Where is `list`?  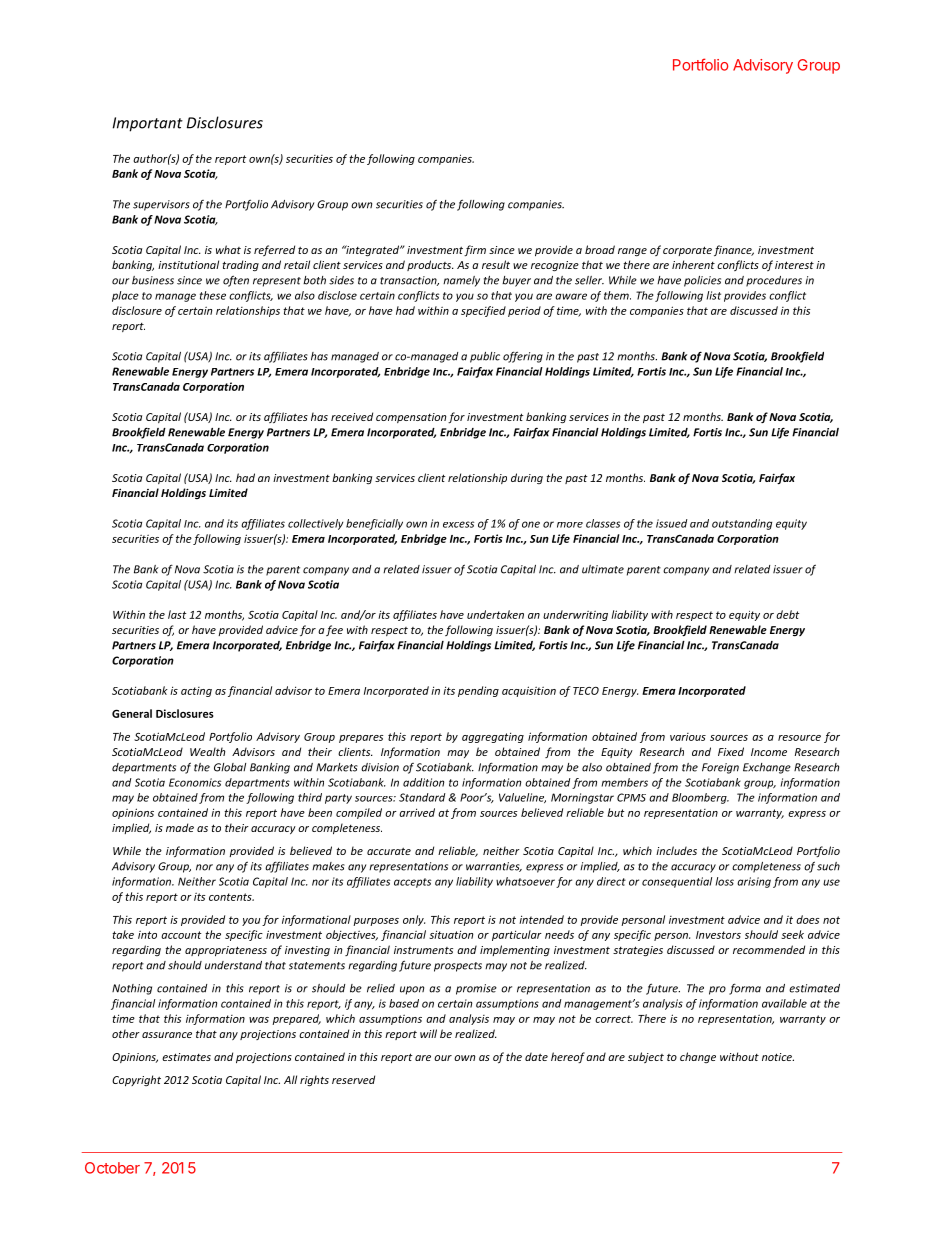
list is located at coordinates (713, 295).
